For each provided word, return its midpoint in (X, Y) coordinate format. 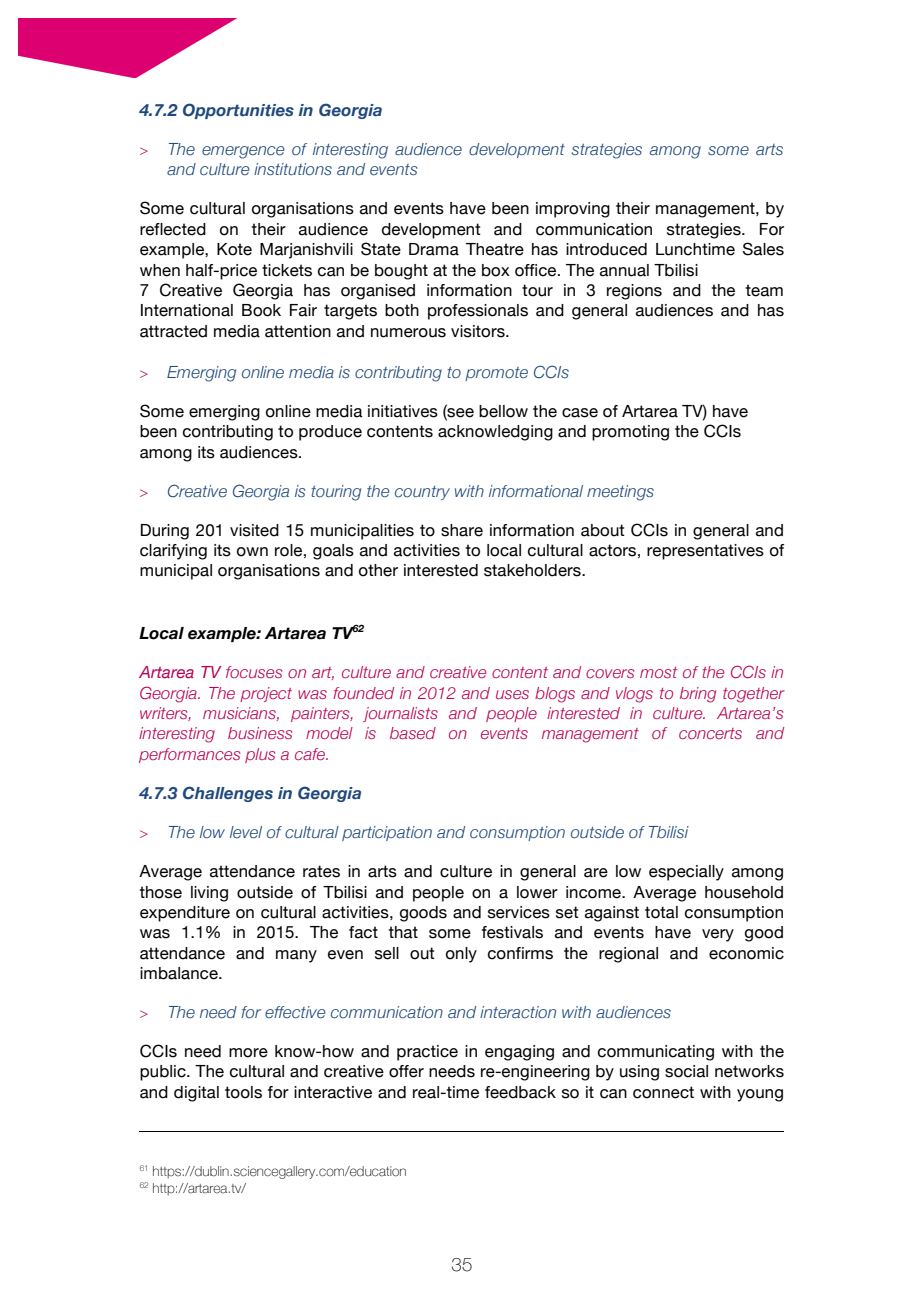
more (248, 1053)
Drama (434, 249)
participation (387, 833)
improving (573, 210)
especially (686, 873)
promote (496, 374)
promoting (630, 433)
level (246, 832)
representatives (705, 552)
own (252, 552)
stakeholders (533, 570)
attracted (173, 331)
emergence (243, 152)
